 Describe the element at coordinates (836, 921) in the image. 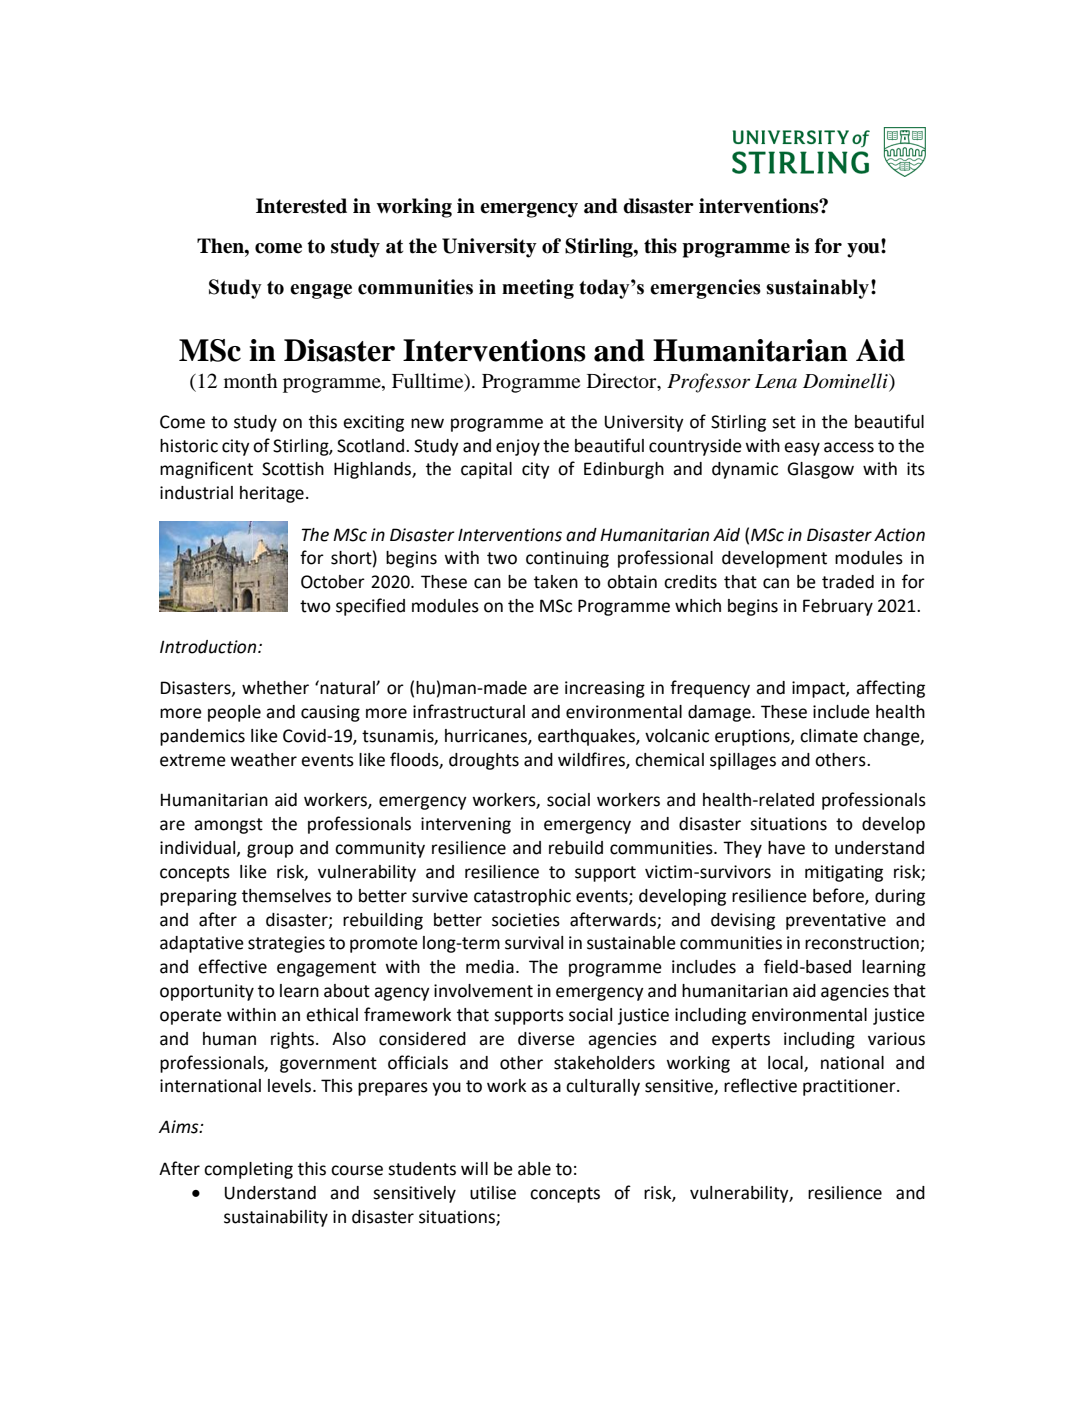

I see `preventative` at that location.
